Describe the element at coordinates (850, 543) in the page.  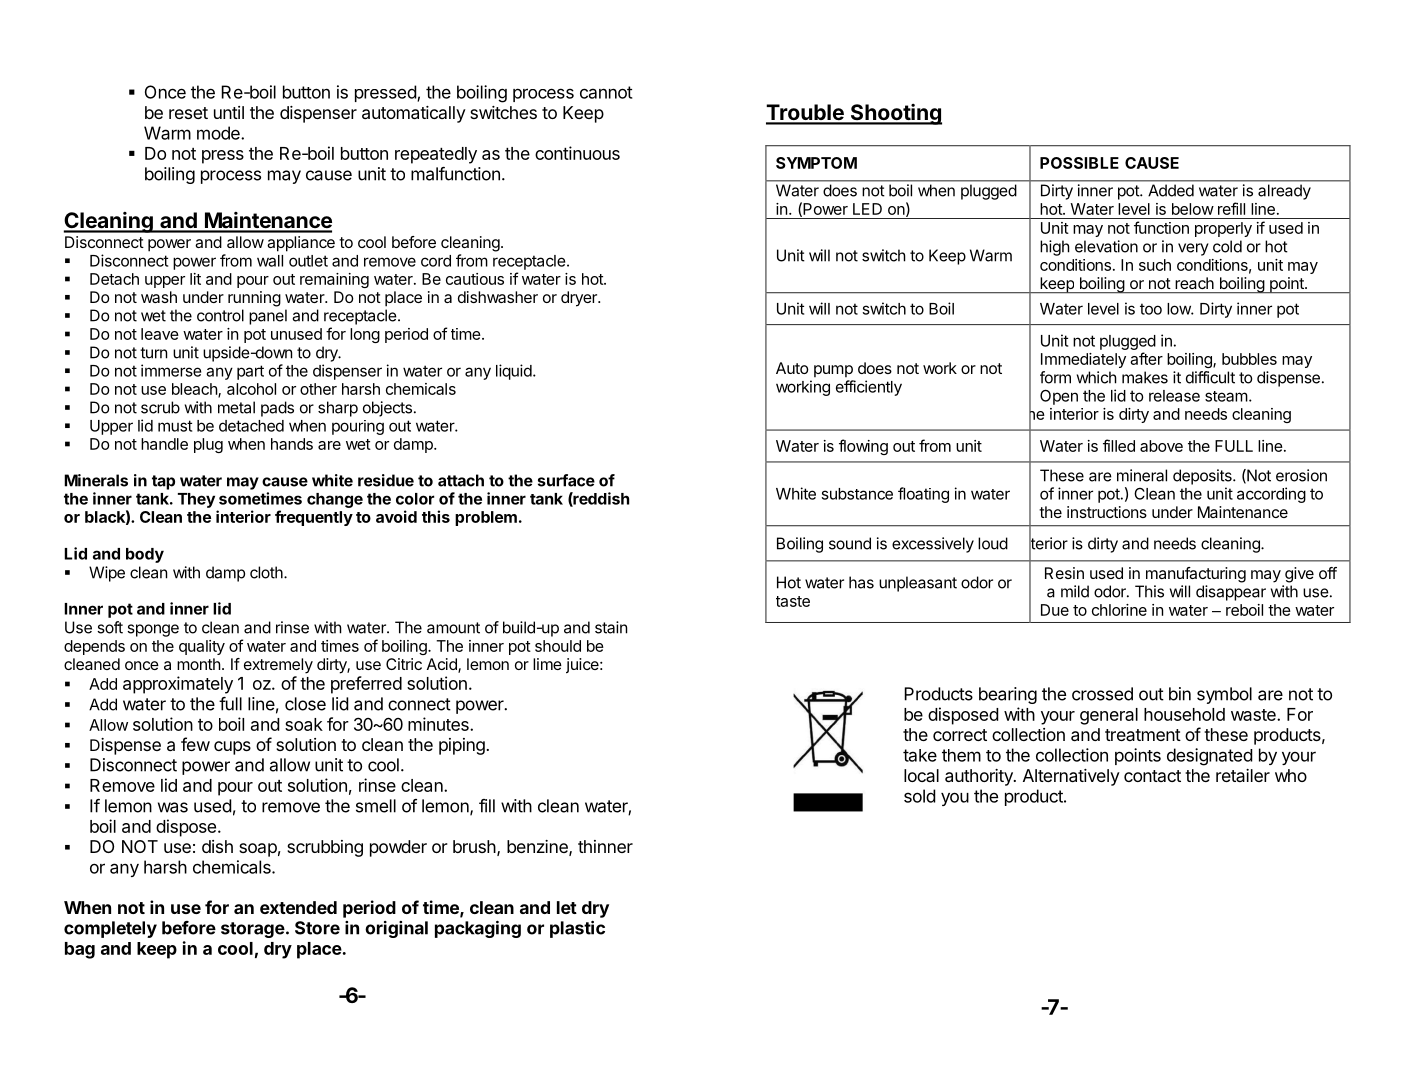
I see `sound` at that location.
